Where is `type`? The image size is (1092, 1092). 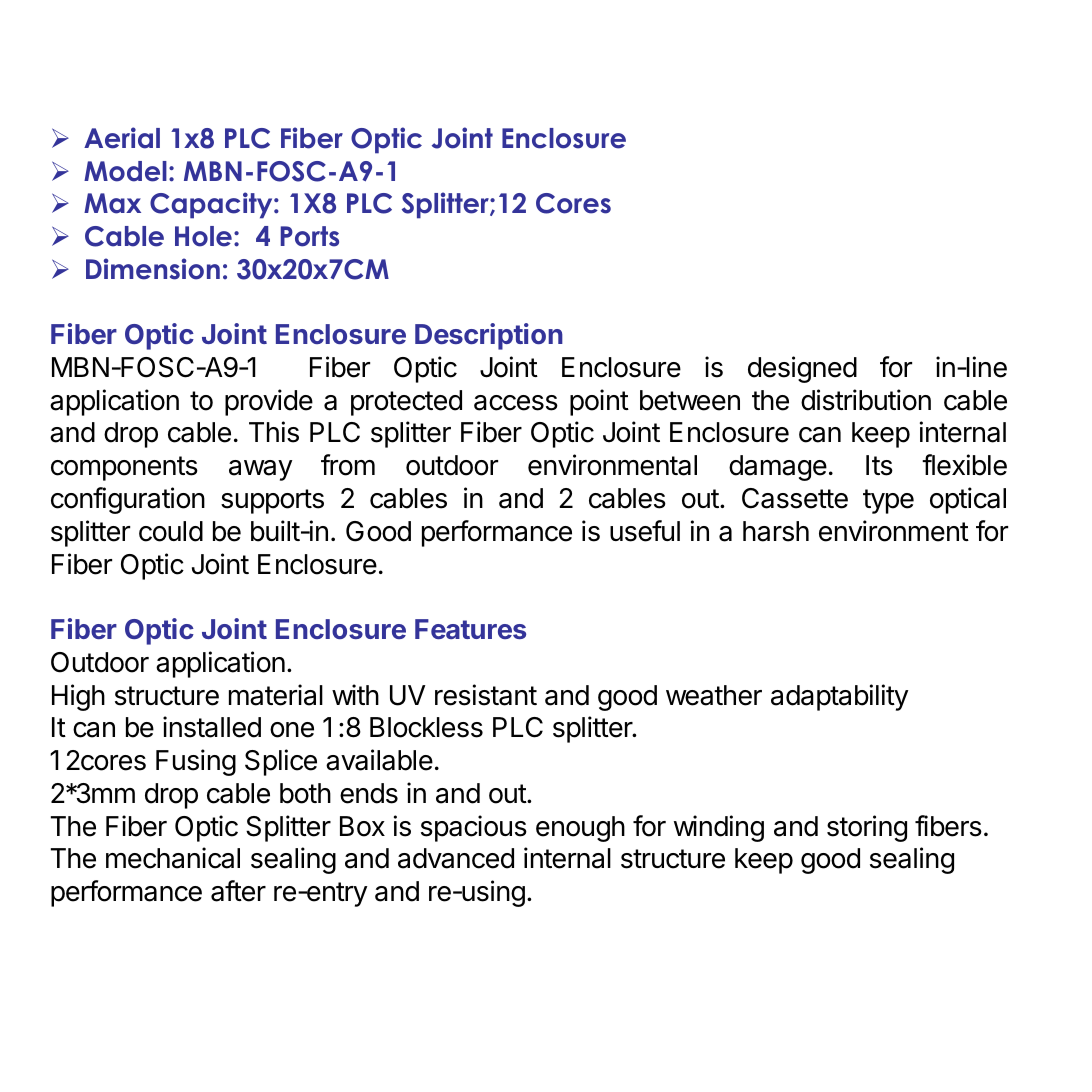
type is located at coordinates (888, 501).
